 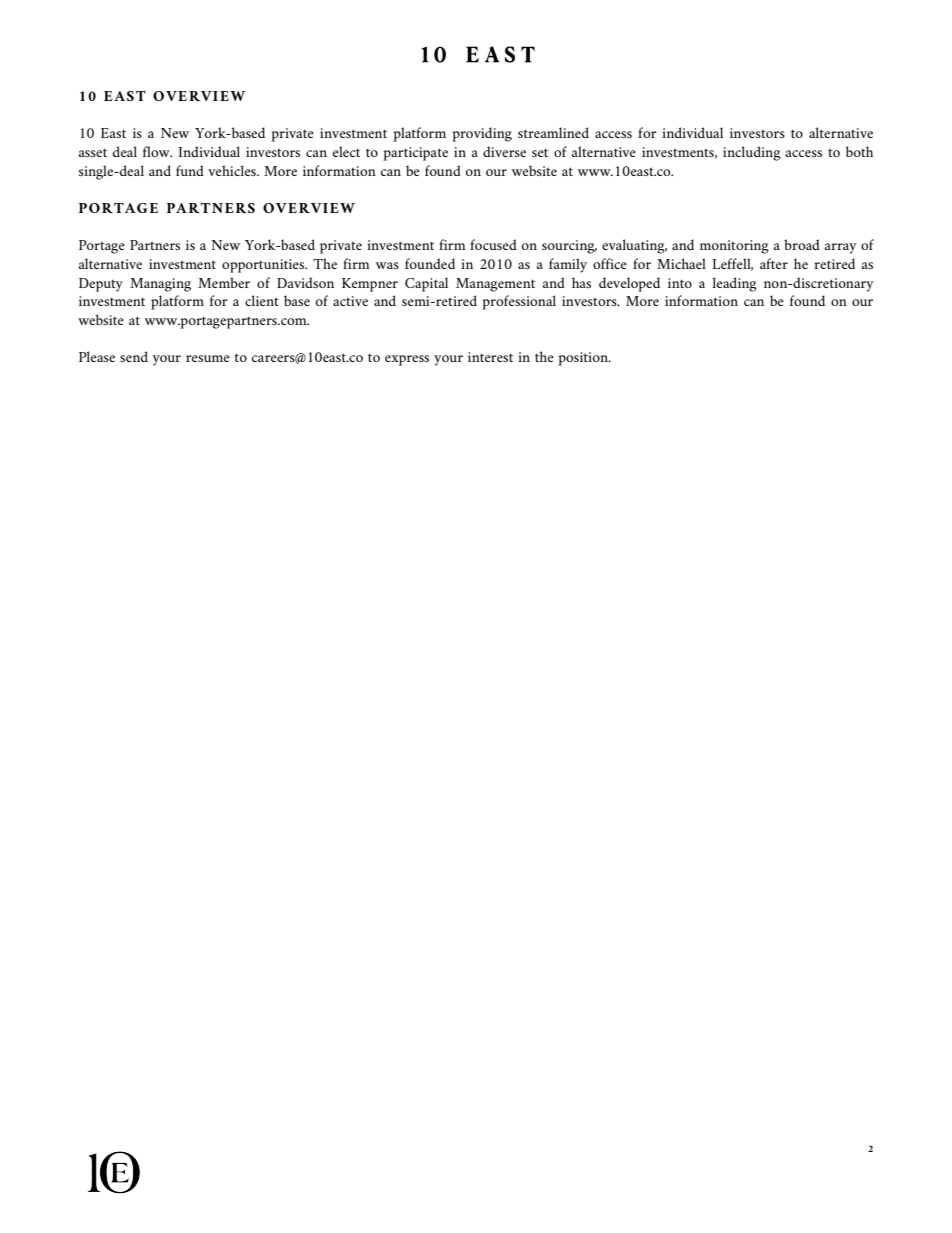 What do you see at coordinates (734, 247) in the screenshot?
I see `monitoring` at bounding box center [734, 247].
